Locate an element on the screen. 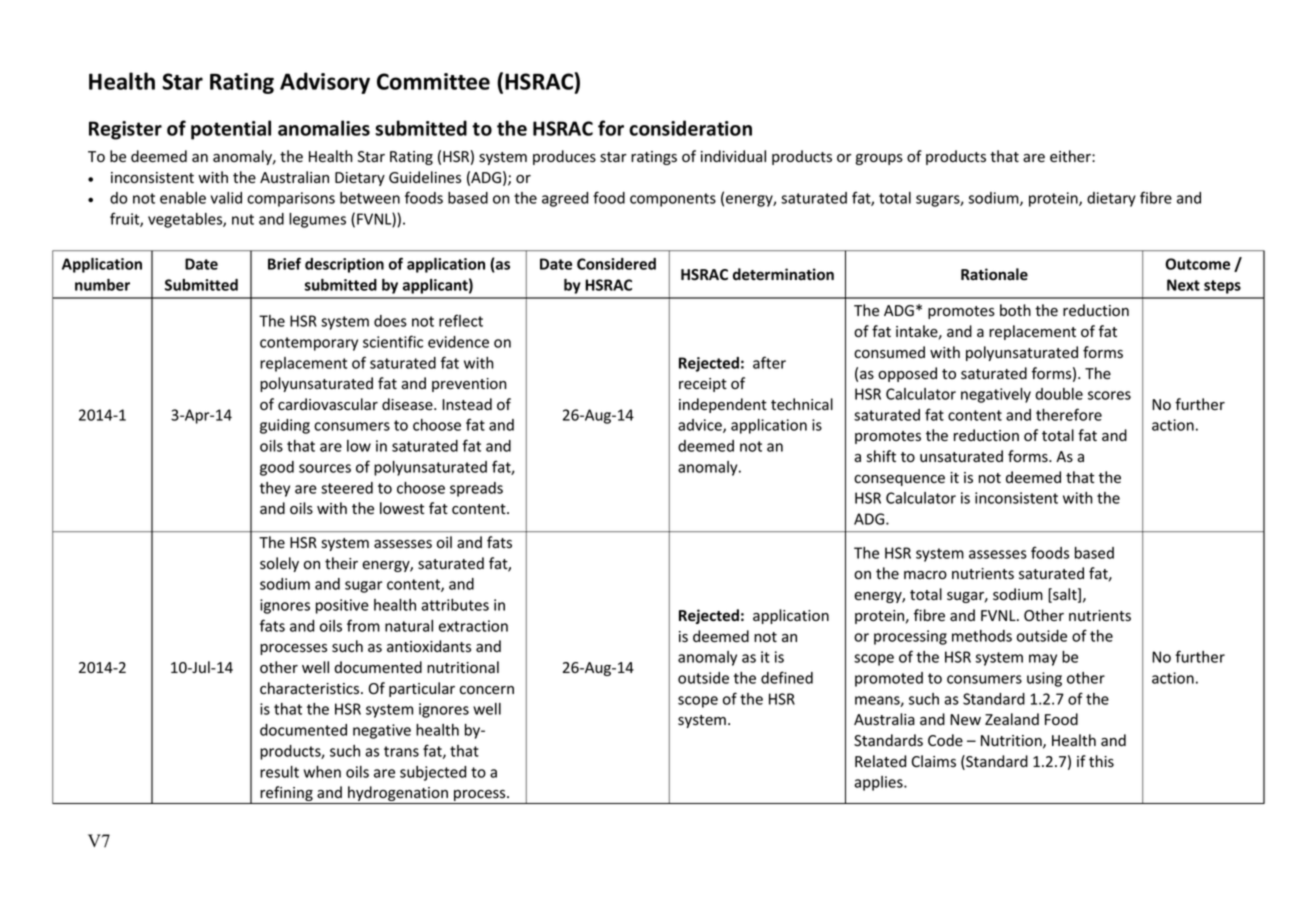 This screenshot has width=1308, height=924. both is located at coordinates (1015, 310).
